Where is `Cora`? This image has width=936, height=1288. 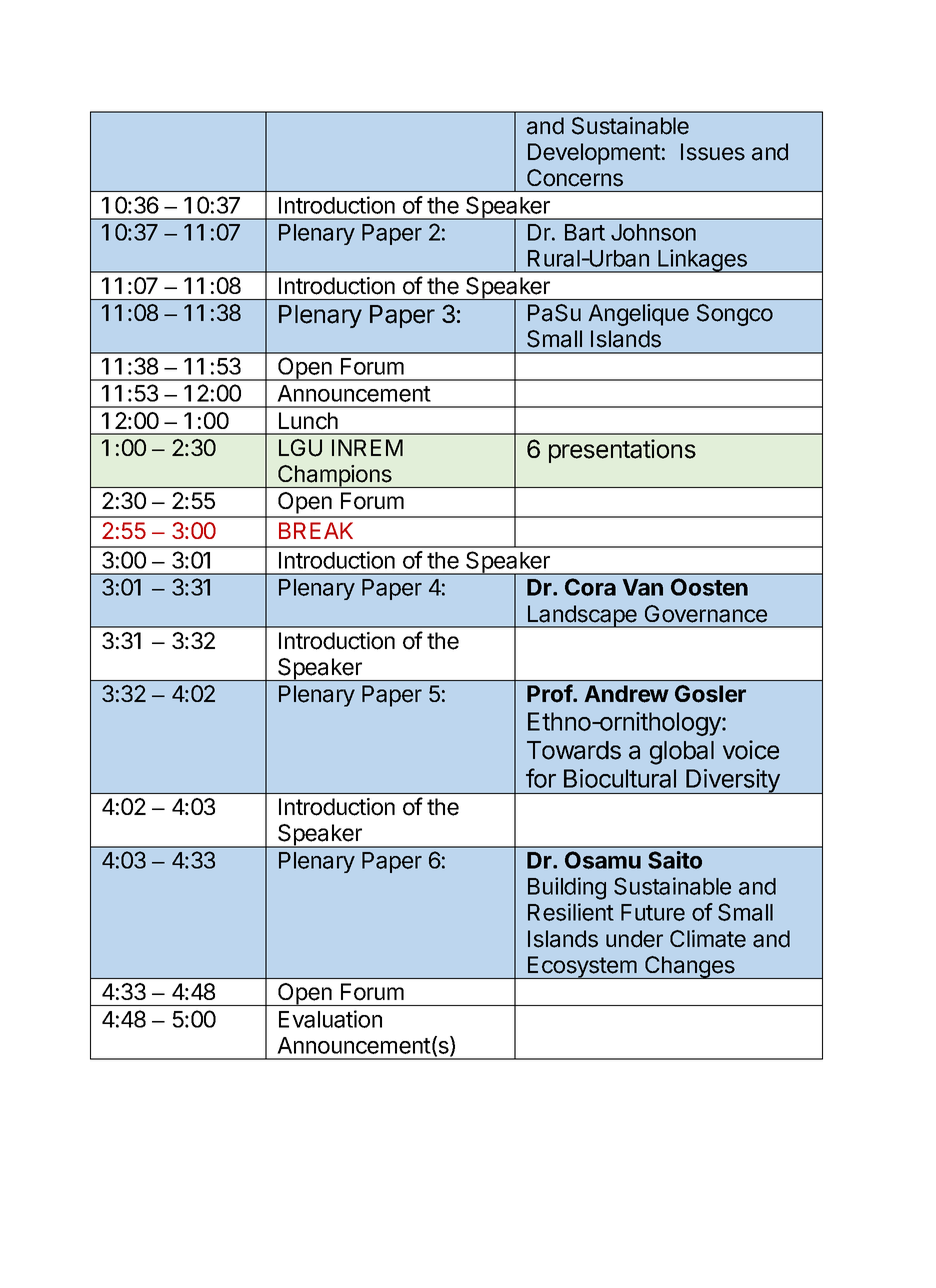 Cora is located at coordinates (590, 587).
